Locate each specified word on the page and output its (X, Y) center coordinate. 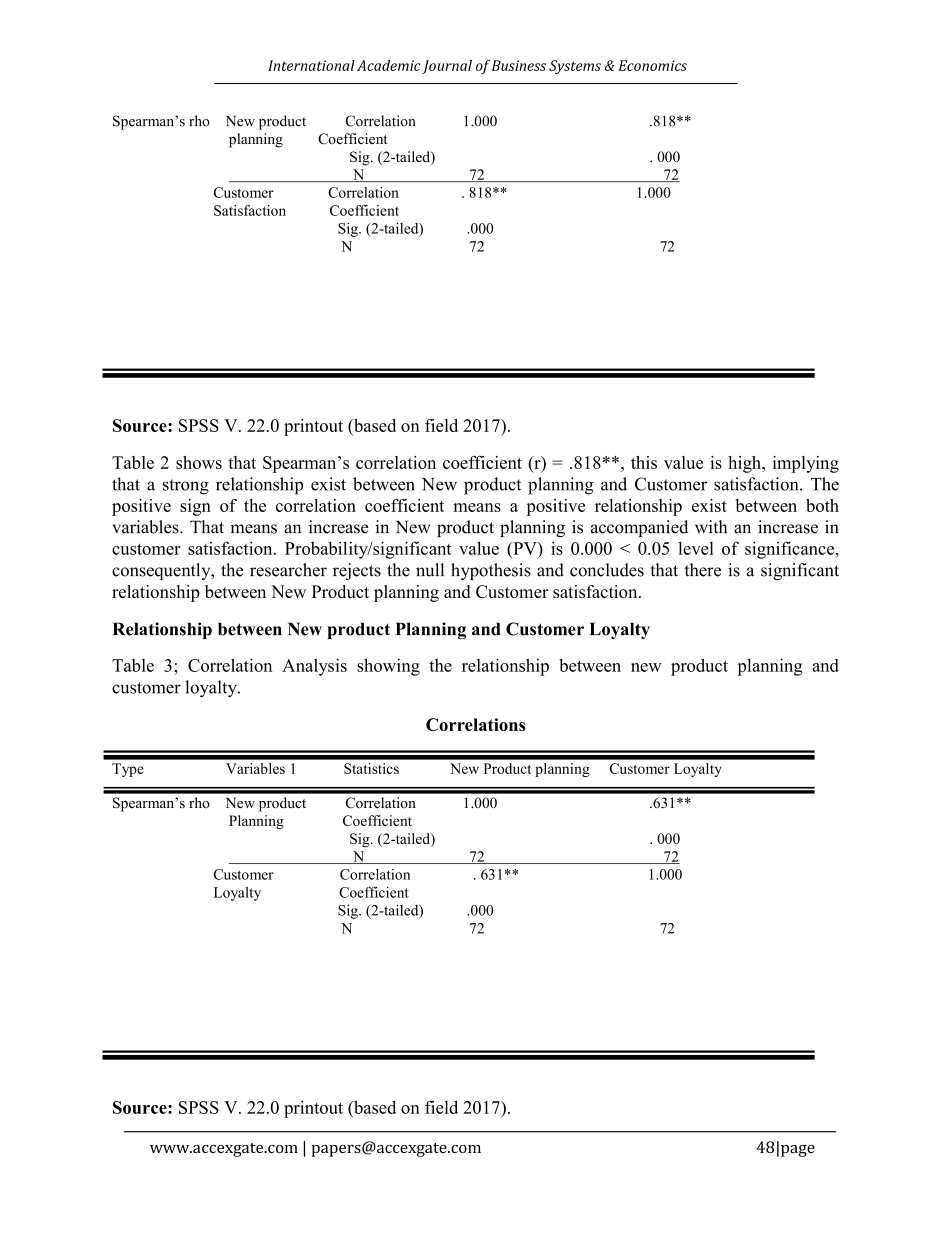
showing (388, 667)
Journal (447, 67)
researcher (288, 570)
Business (518, 65)
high (745, 464)
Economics (652, 65)
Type (128, 770)
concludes (607, 570)
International (311, 65)
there (703, 570)
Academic (388, 65)
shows (199, 462)
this (644, 462)
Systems (575, 67)
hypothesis (491, 571)
